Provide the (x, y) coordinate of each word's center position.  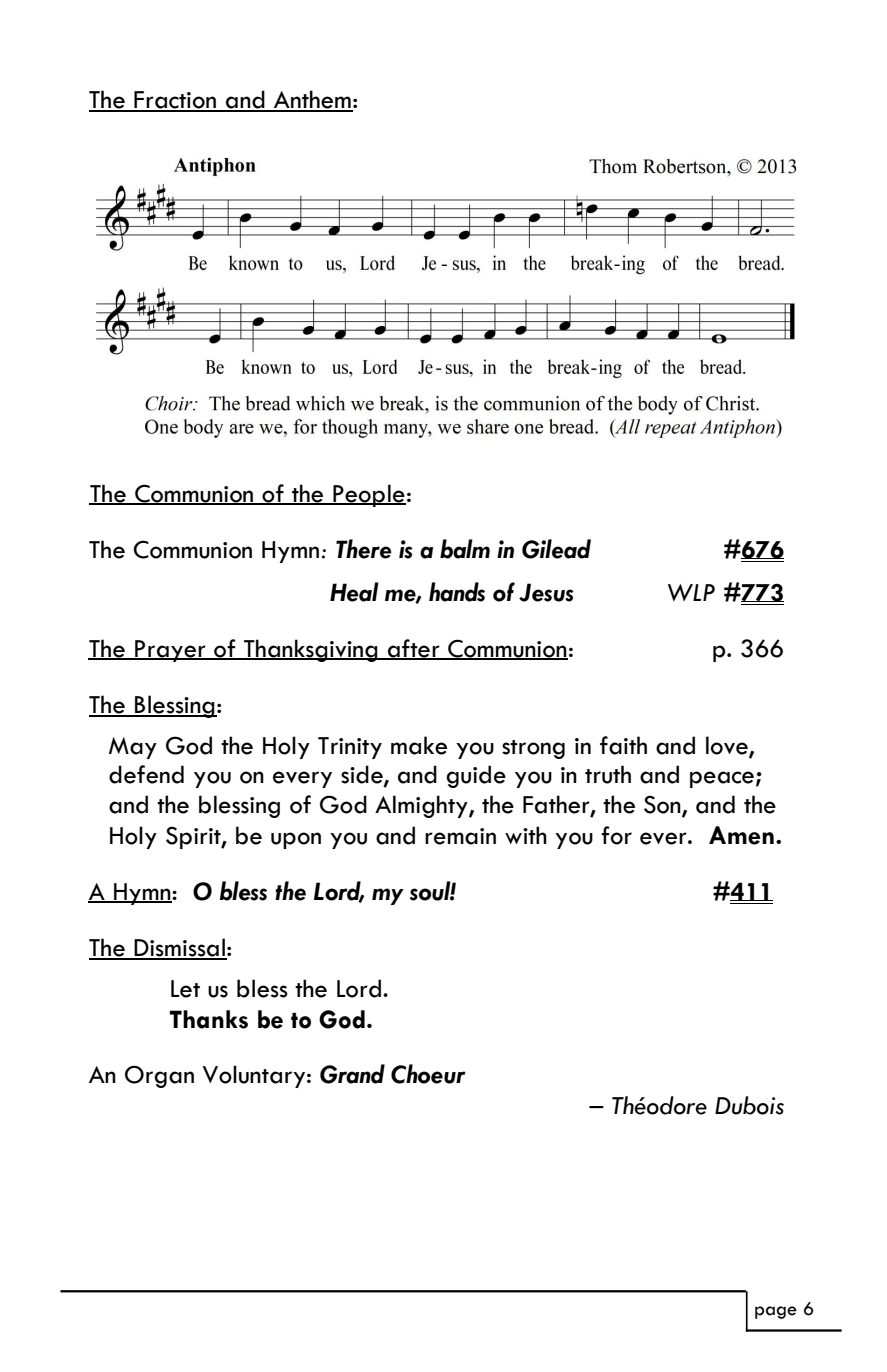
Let (185, 989)
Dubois (749, 1105)
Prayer (170, 651)
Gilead (556, 549)
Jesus (546, 592)
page (776, 1312)
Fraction (175, 101)
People (368, 495)
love (728, 746)
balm (465, 549)
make (419, 745)
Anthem (312, 100)
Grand (352, 1074)
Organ (159, 1076)
